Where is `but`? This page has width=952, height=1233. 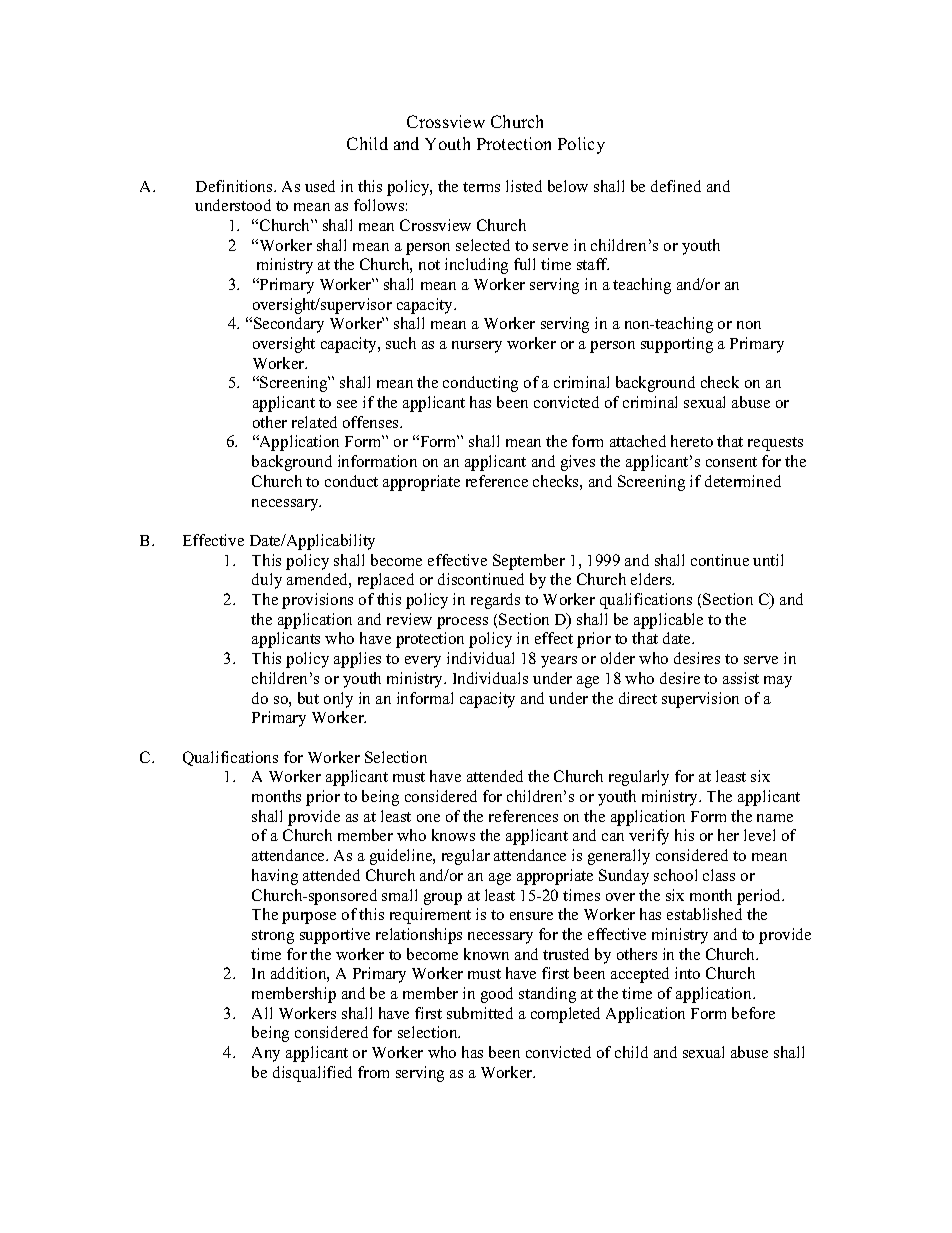 but is located at coordinates (308, 698).
